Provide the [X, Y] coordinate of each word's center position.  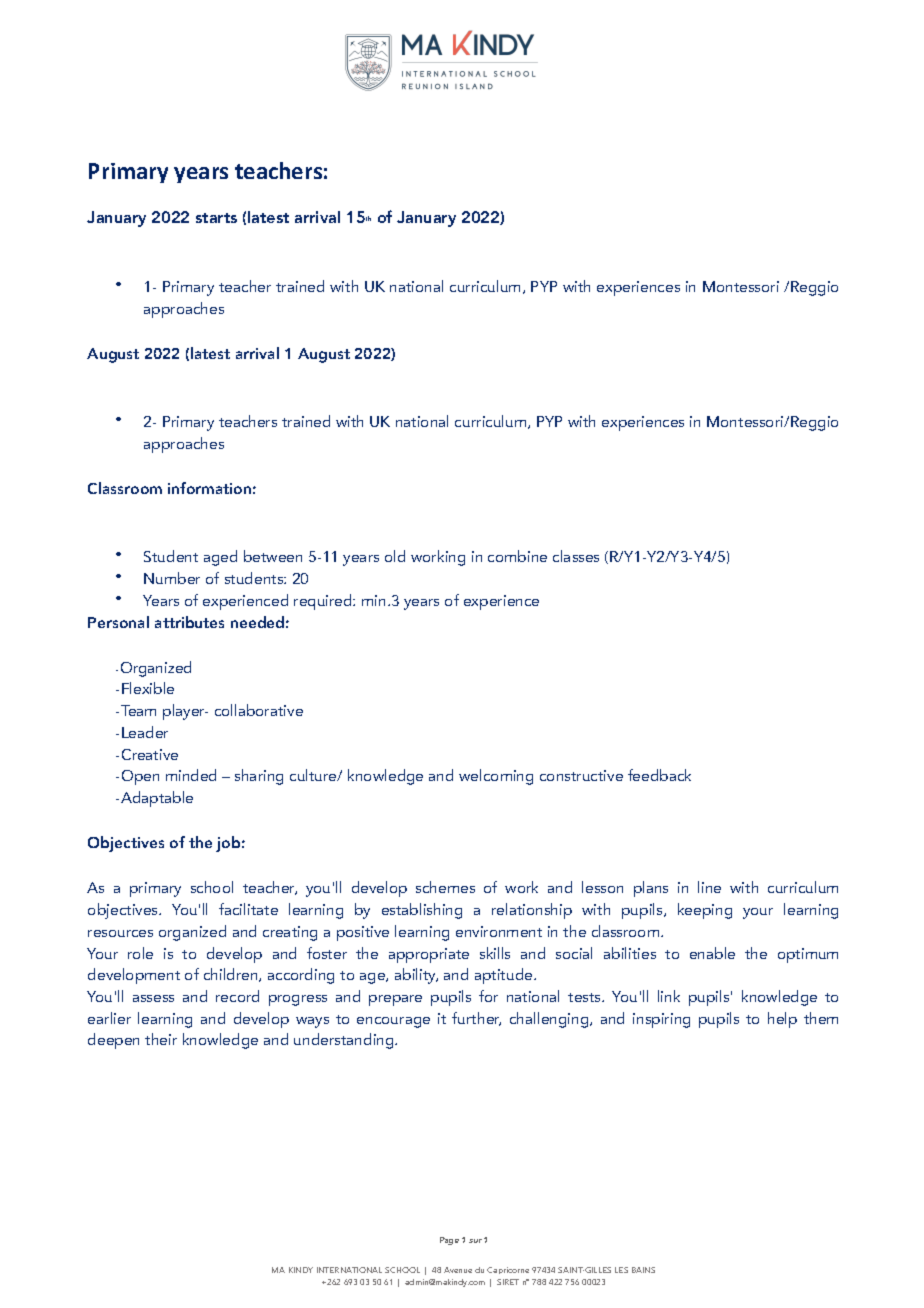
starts [216, 218]
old [395, 556]
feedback [659, 775]
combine [517, 556]
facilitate [248, 909]
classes [576, 556]
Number [172, 578]
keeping [705, 911]
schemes [445, 887]
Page [449, 1241]
